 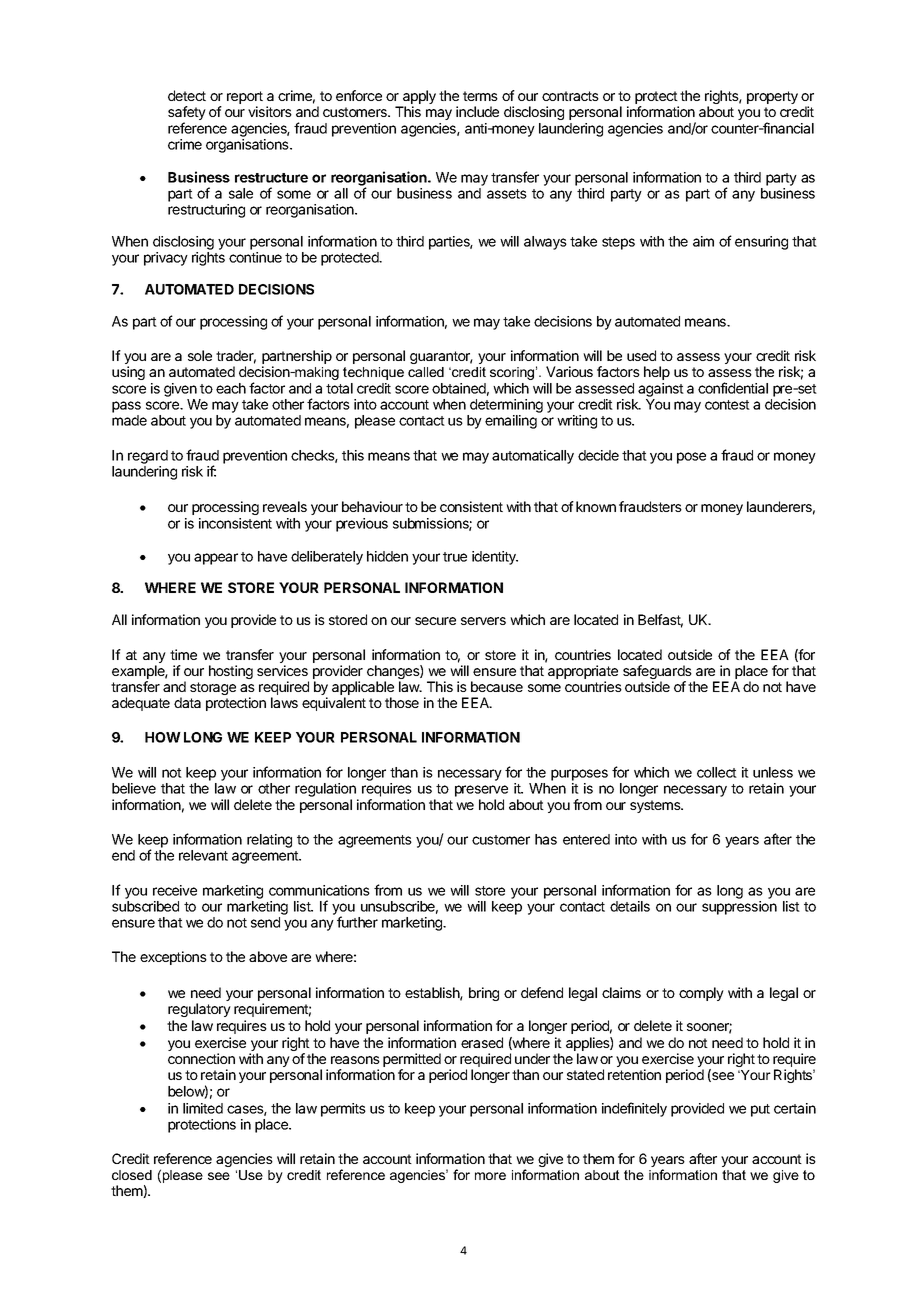 What do you see at coordinates (717, 772) in the screenshot?
I see `collect` at bounding box center [717, 772].
